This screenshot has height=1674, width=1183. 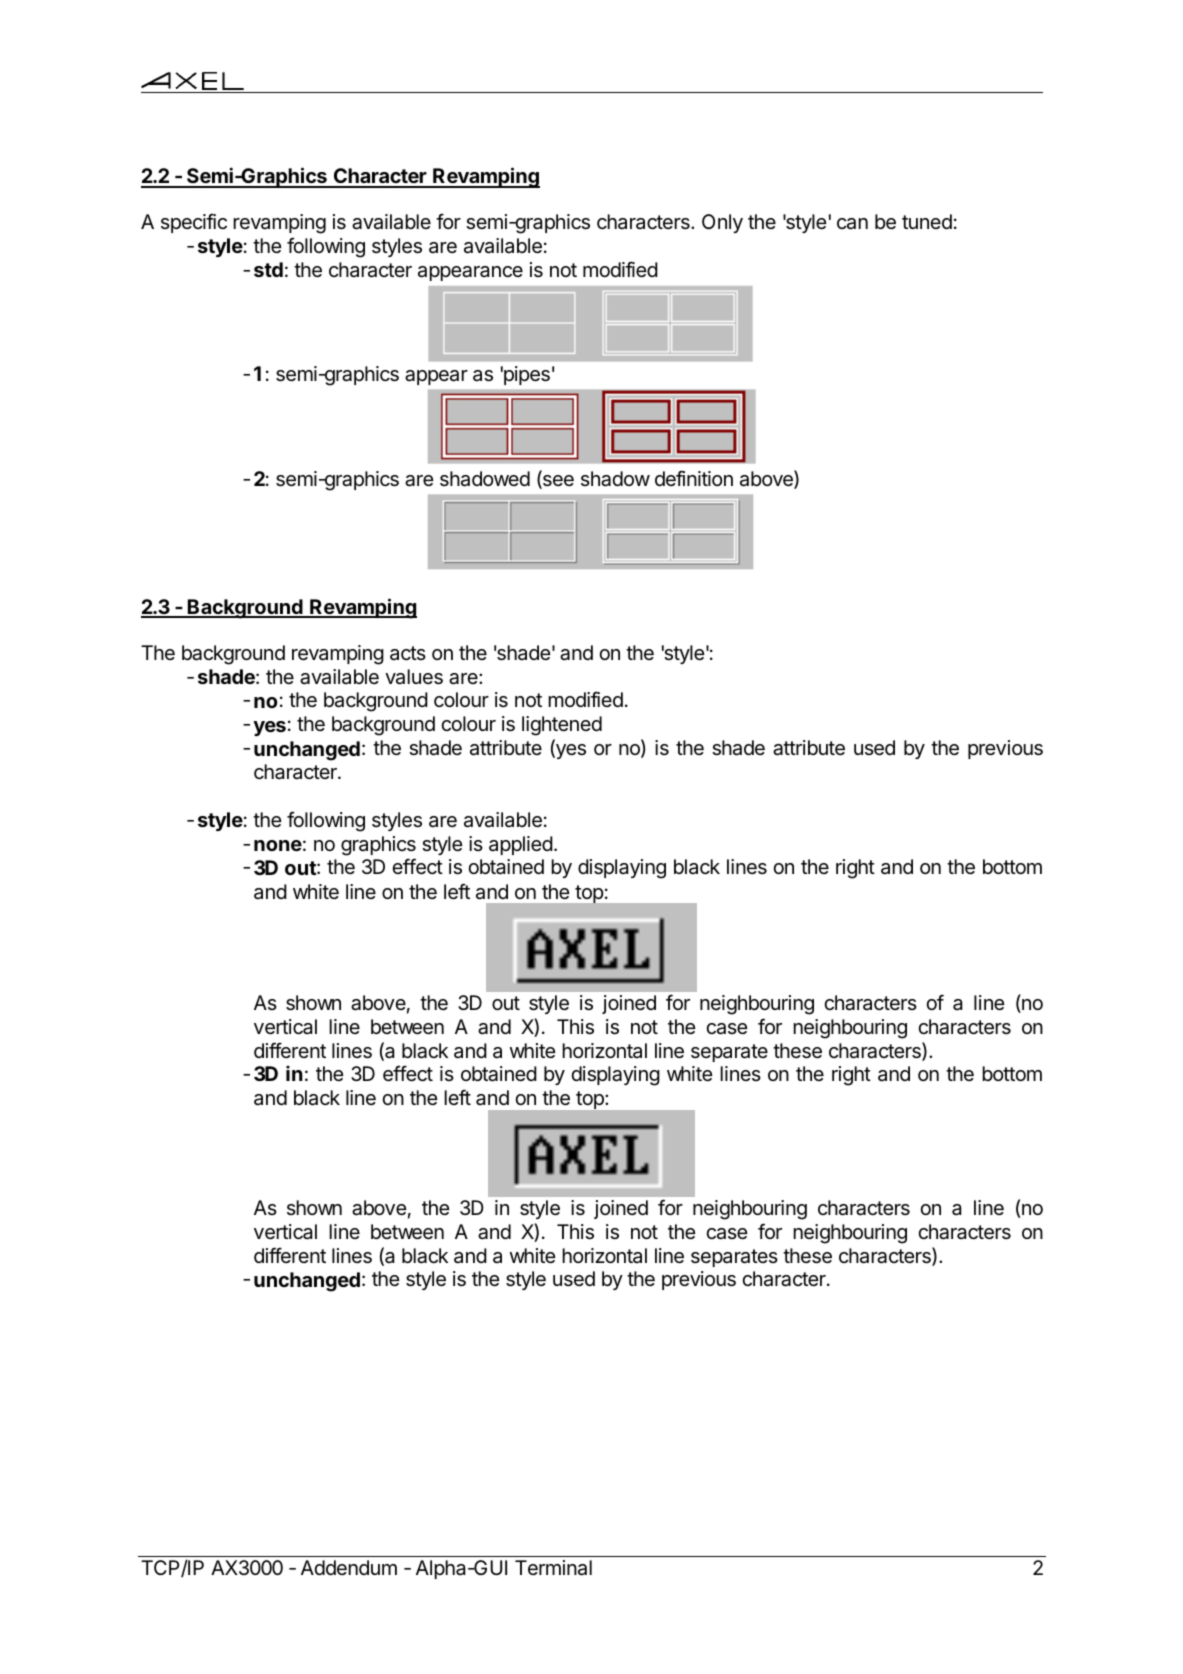 I want to click on std, so click(x=268, y=269).
